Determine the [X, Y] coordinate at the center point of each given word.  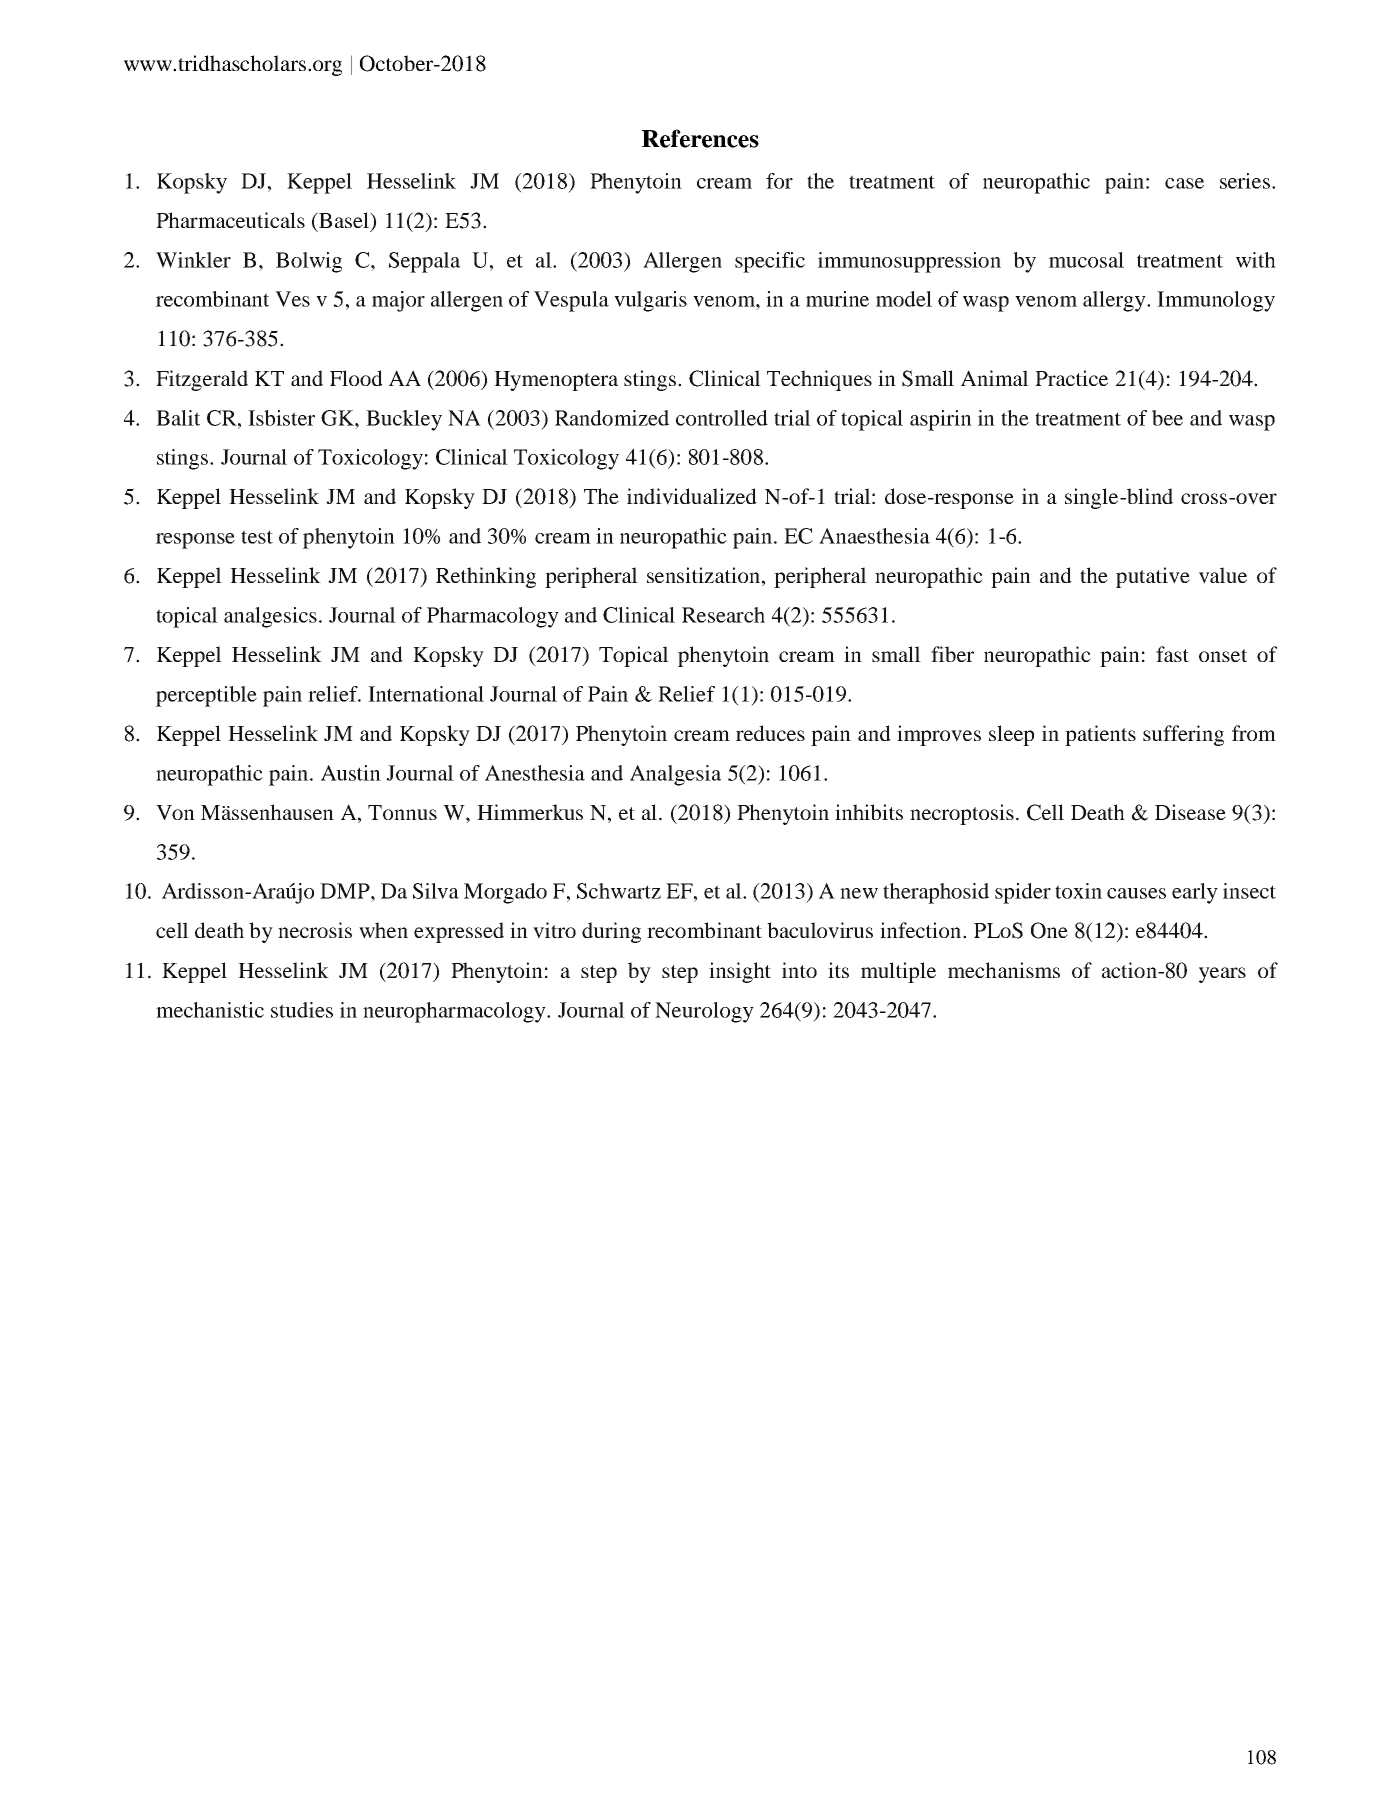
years [1222, 975]
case [1184, 183]
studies [302, 1010]
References [700, 138]
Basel [344, 221]
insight [740, 972]
